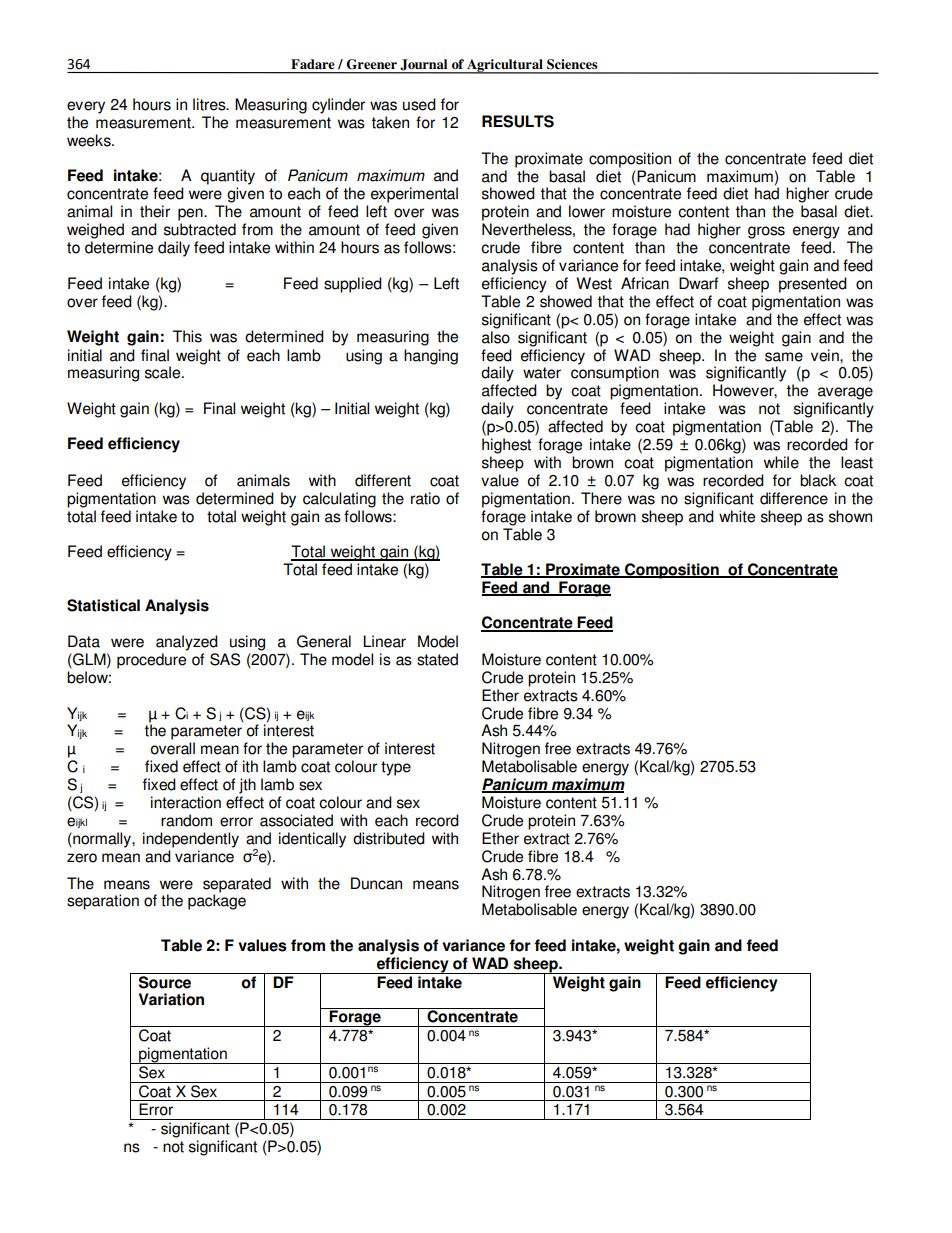  I want to click on white, so click(737, 516).
